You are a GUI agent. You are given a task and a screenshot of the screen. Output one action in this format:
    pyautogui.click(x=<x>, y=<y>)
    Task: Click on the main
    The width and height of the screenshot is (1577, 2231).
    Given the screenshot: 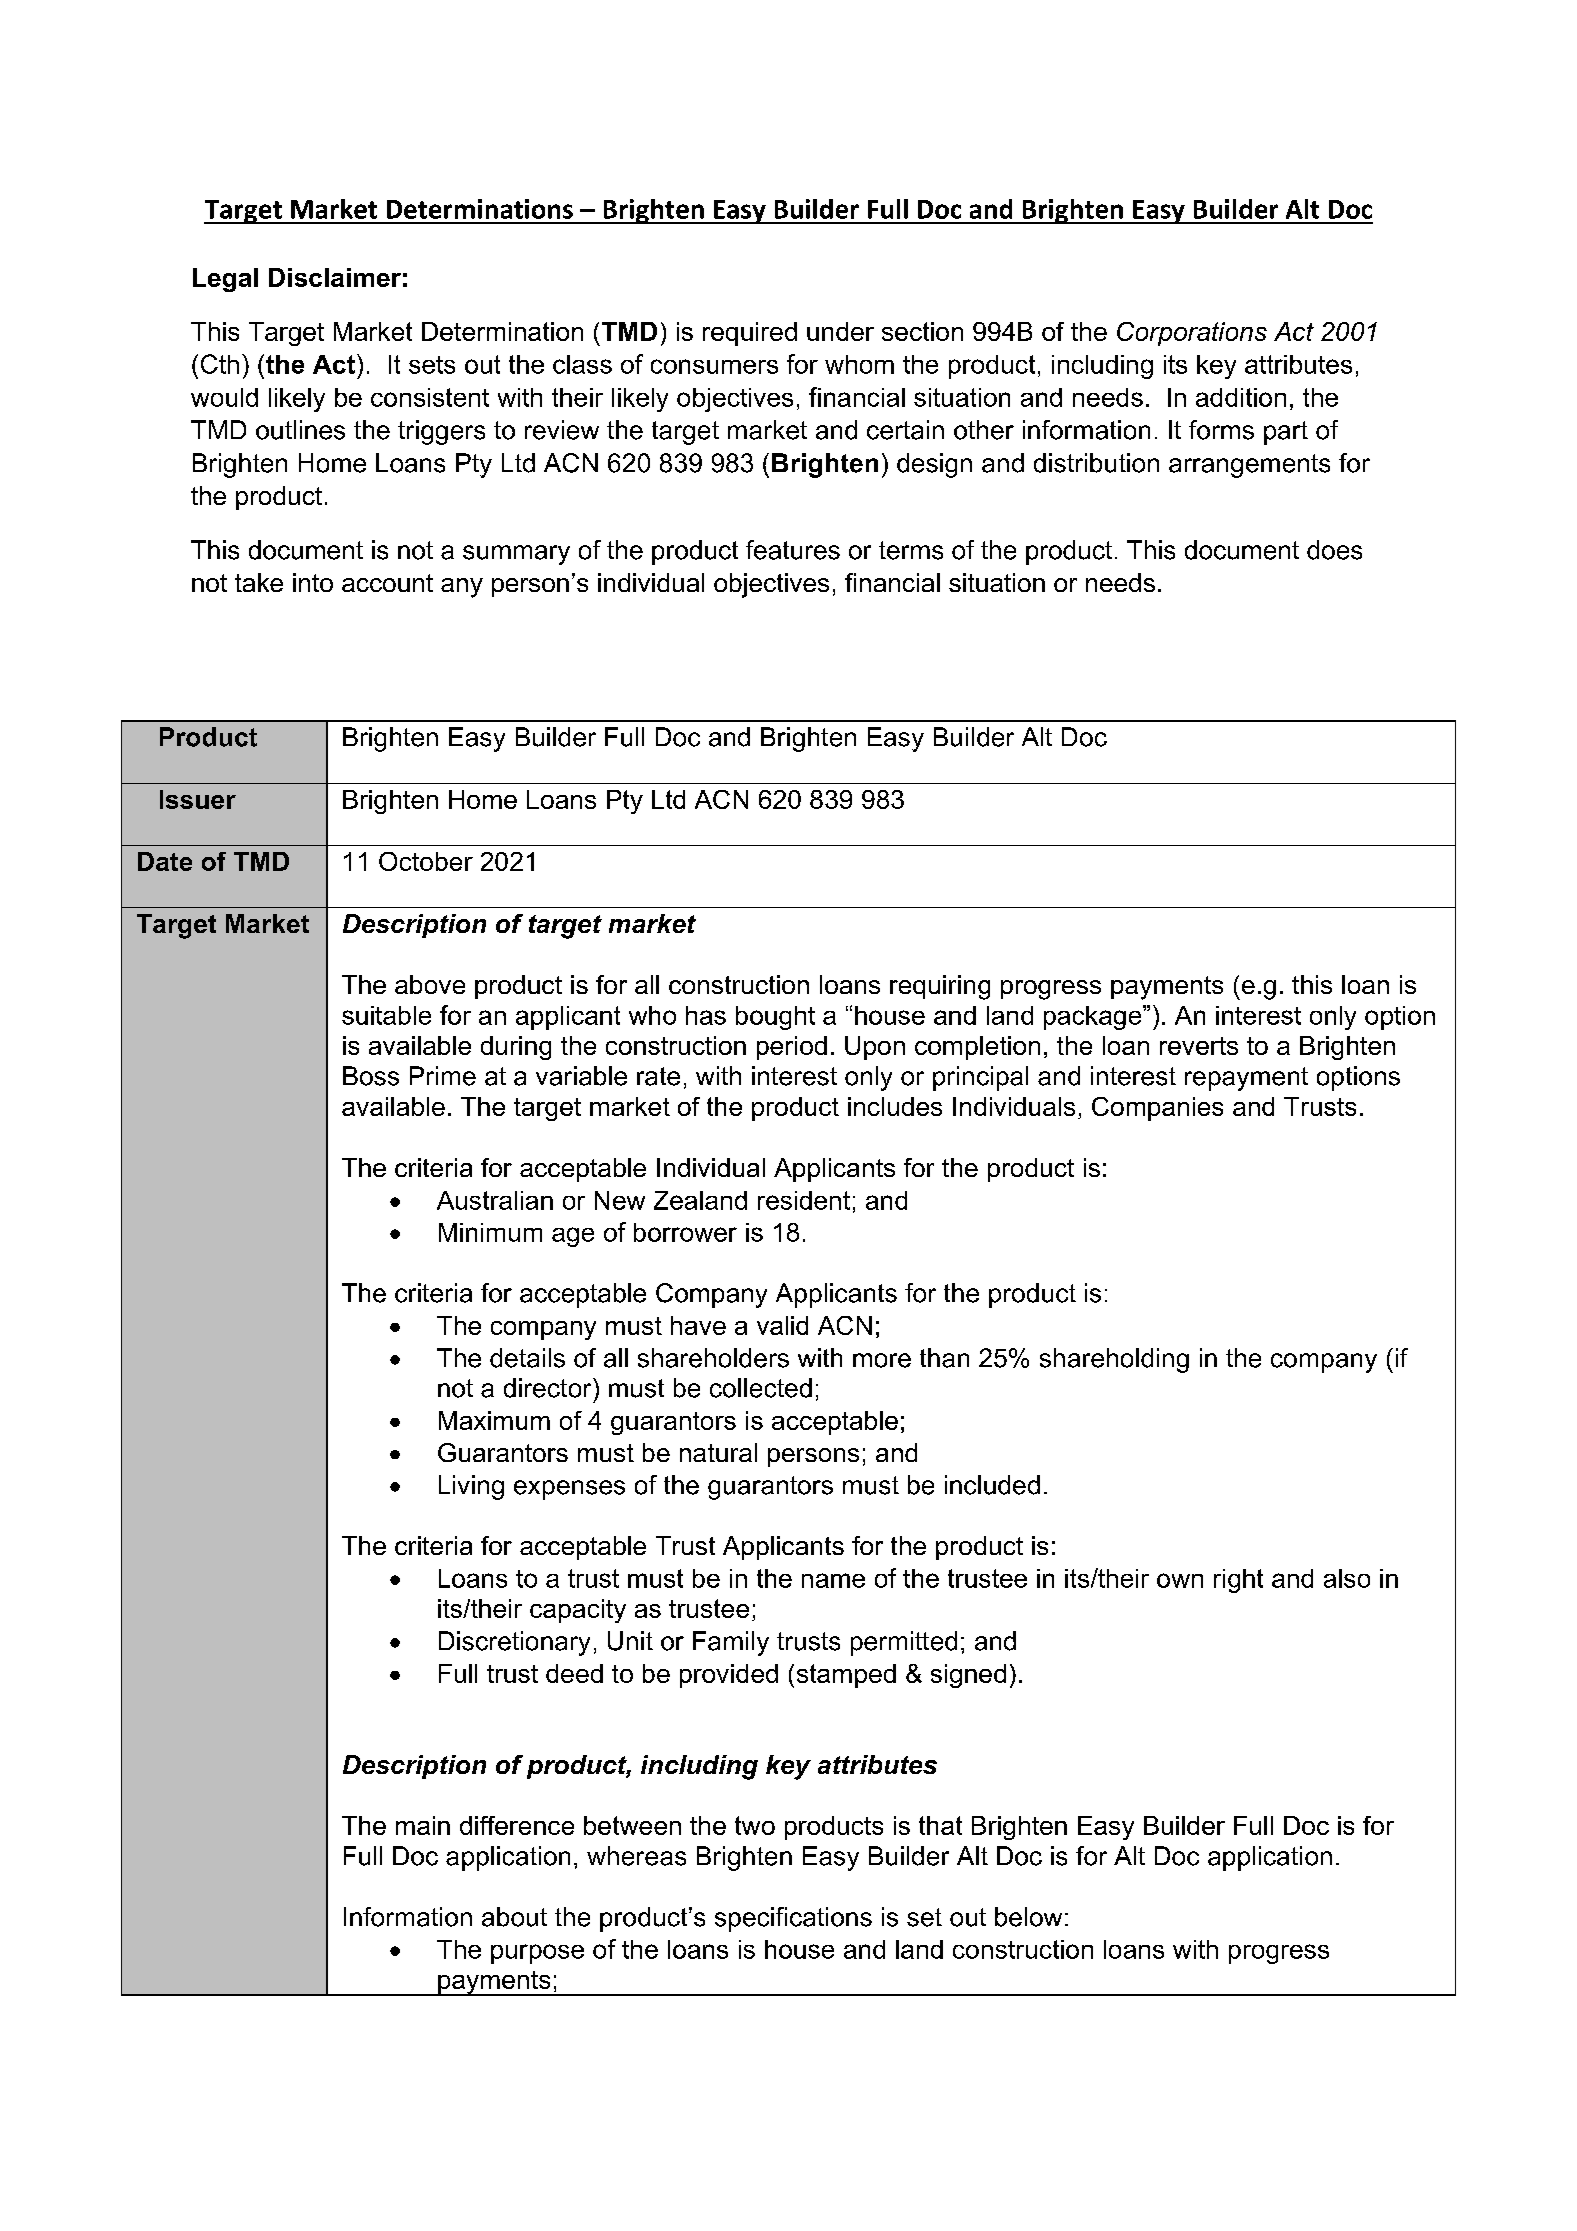 What is the action you would take?
    pyautogui.click(x=423, y=1825)
